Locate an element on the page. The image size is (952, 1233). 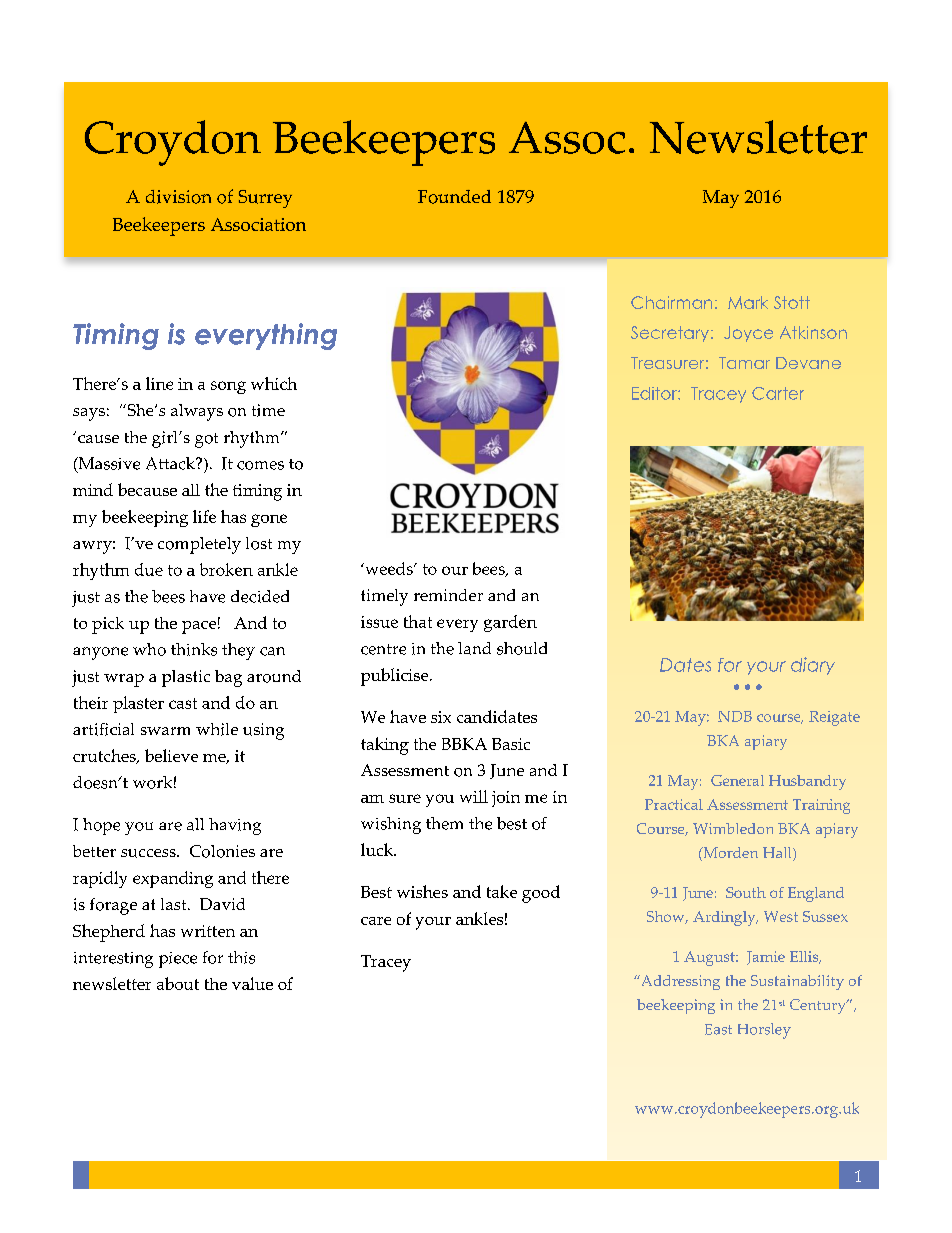
pace is located at coordinates (199, 627).
